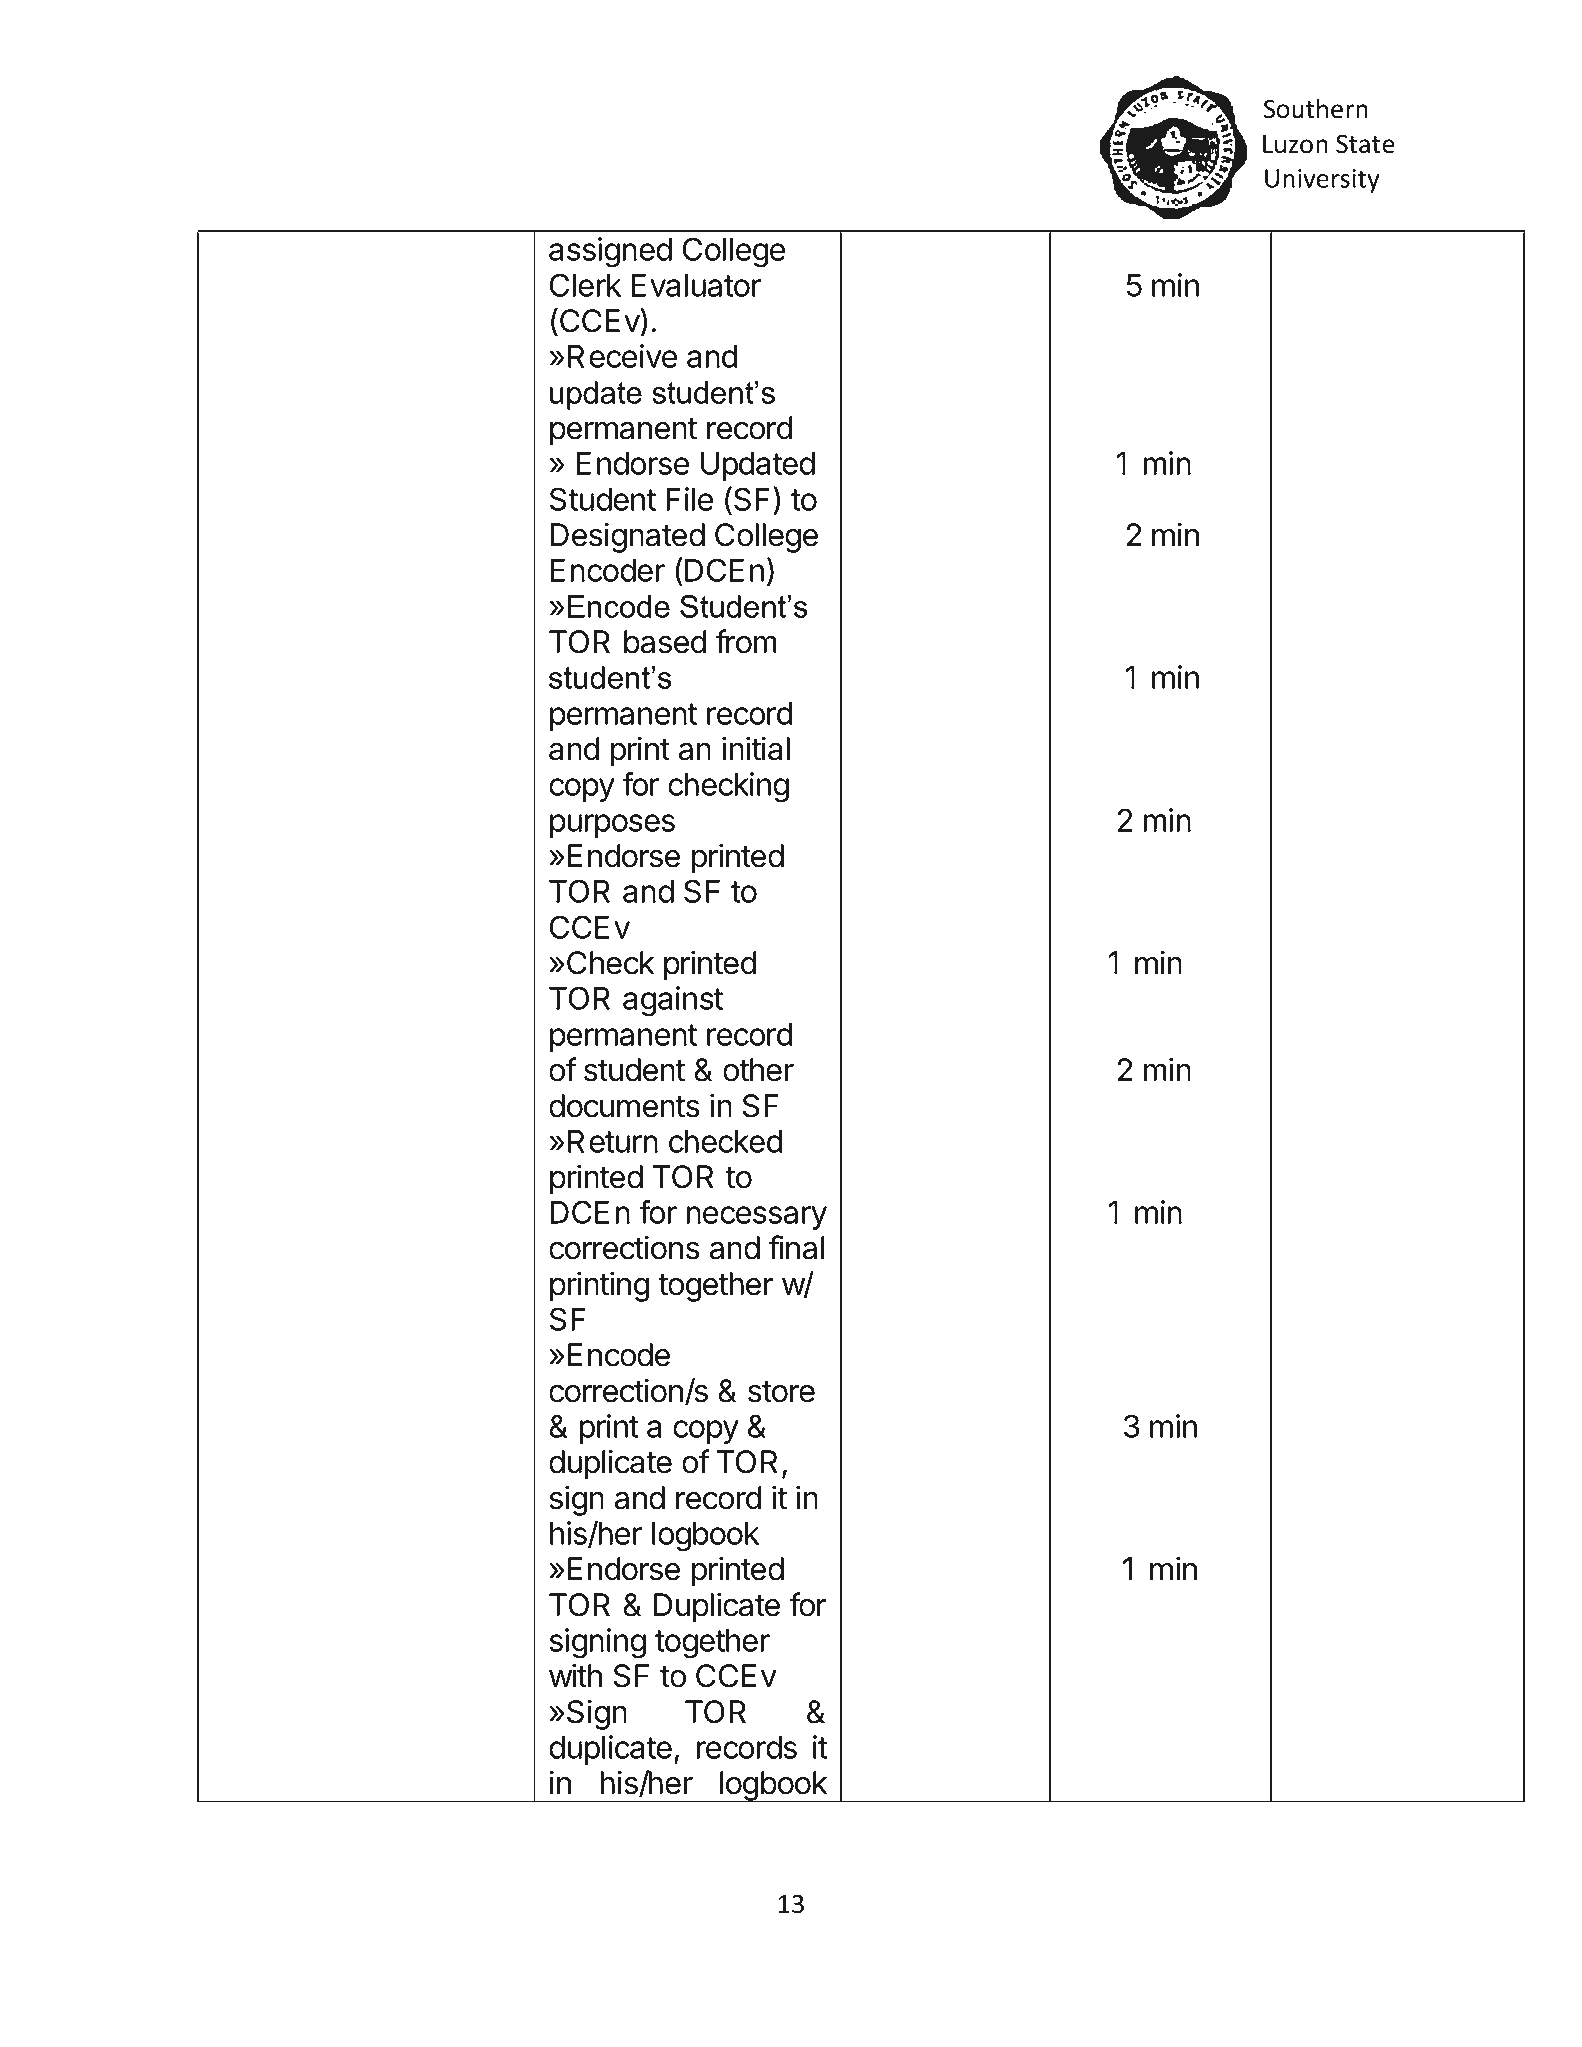 The image size is (1582, 2047). Describe the element at coordinates (746, 641) in the image. I see `from` at that location.
